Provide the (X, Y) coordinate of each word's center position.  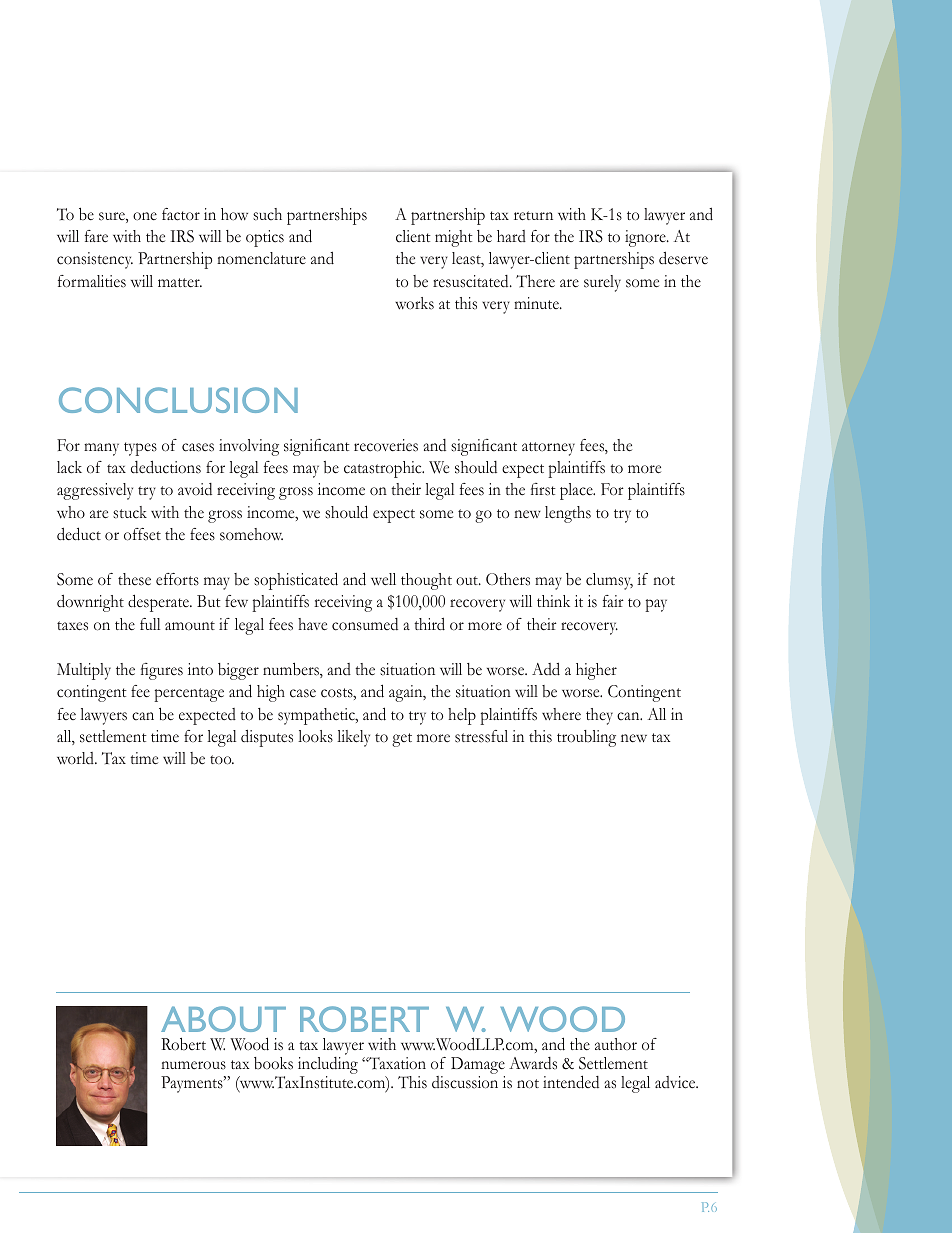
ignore (646, 238)
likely (353, 738)
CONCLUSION (178, 400)
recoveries (386, 445)
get (402, 740)
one (145, 216)
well (383, 579)
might (454, 238)
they (599, 716)
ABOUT (223, 1019)
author (616, 1044)
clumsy (609, 581)
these (134, 579)
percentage (189, 695)
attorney (548, 449)
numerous (193, 1065)
